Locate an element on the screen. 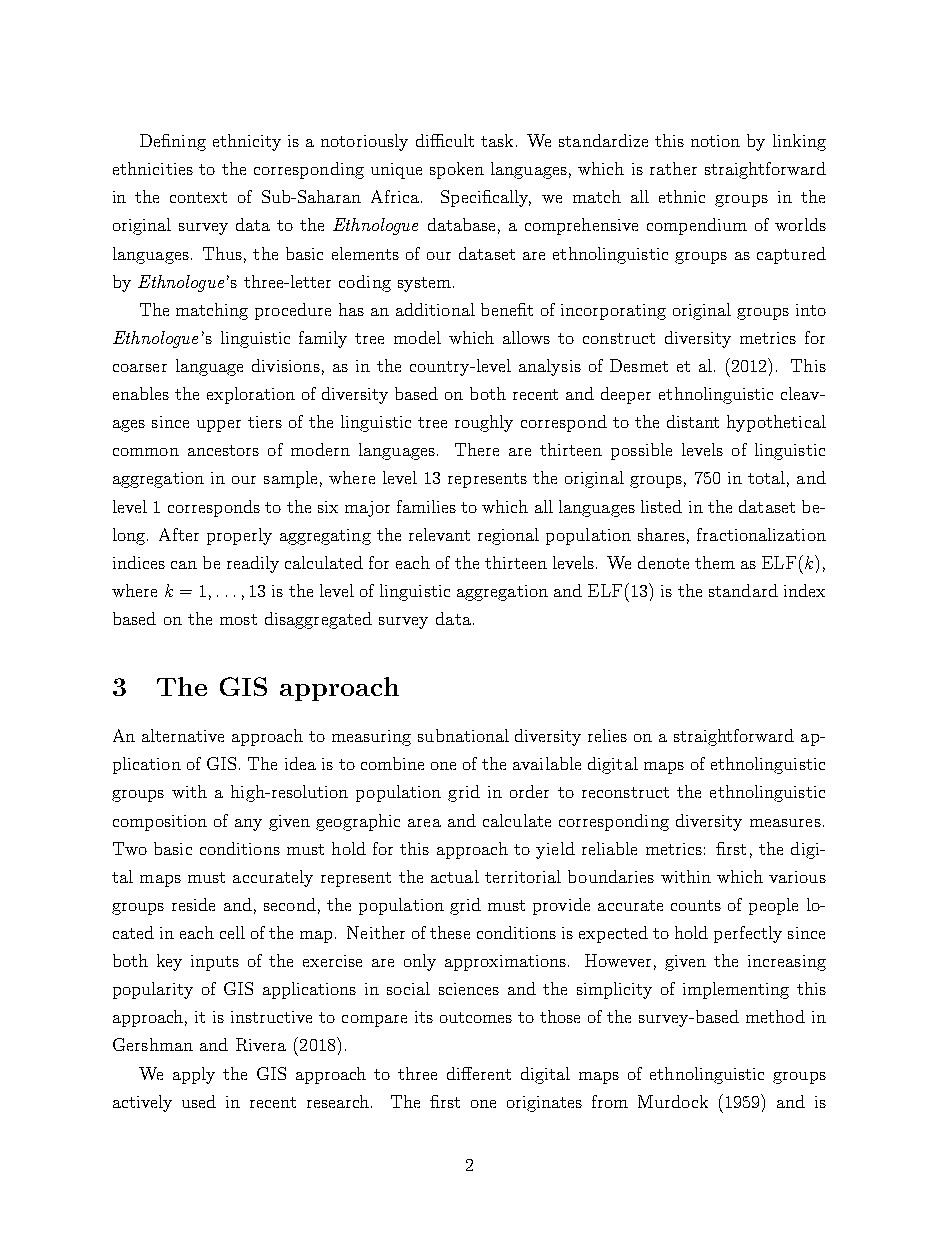 This screenshot has width=952, height=1233. context is located at coordinates (198, 197).
